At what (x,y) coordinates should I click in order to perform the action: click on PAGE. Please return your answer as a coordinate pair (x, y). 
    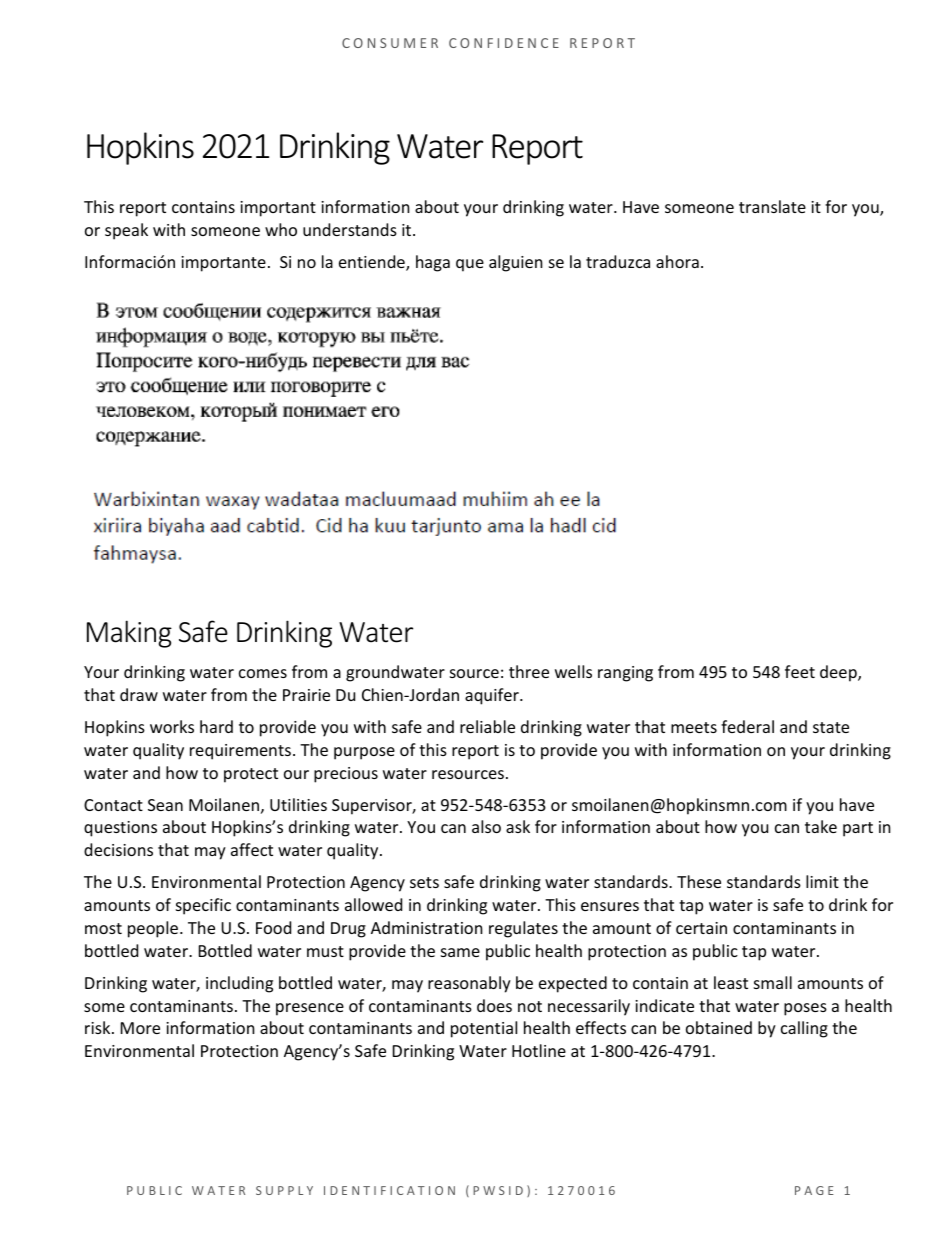
    Looking at the image, I should click on (814, 1190).
